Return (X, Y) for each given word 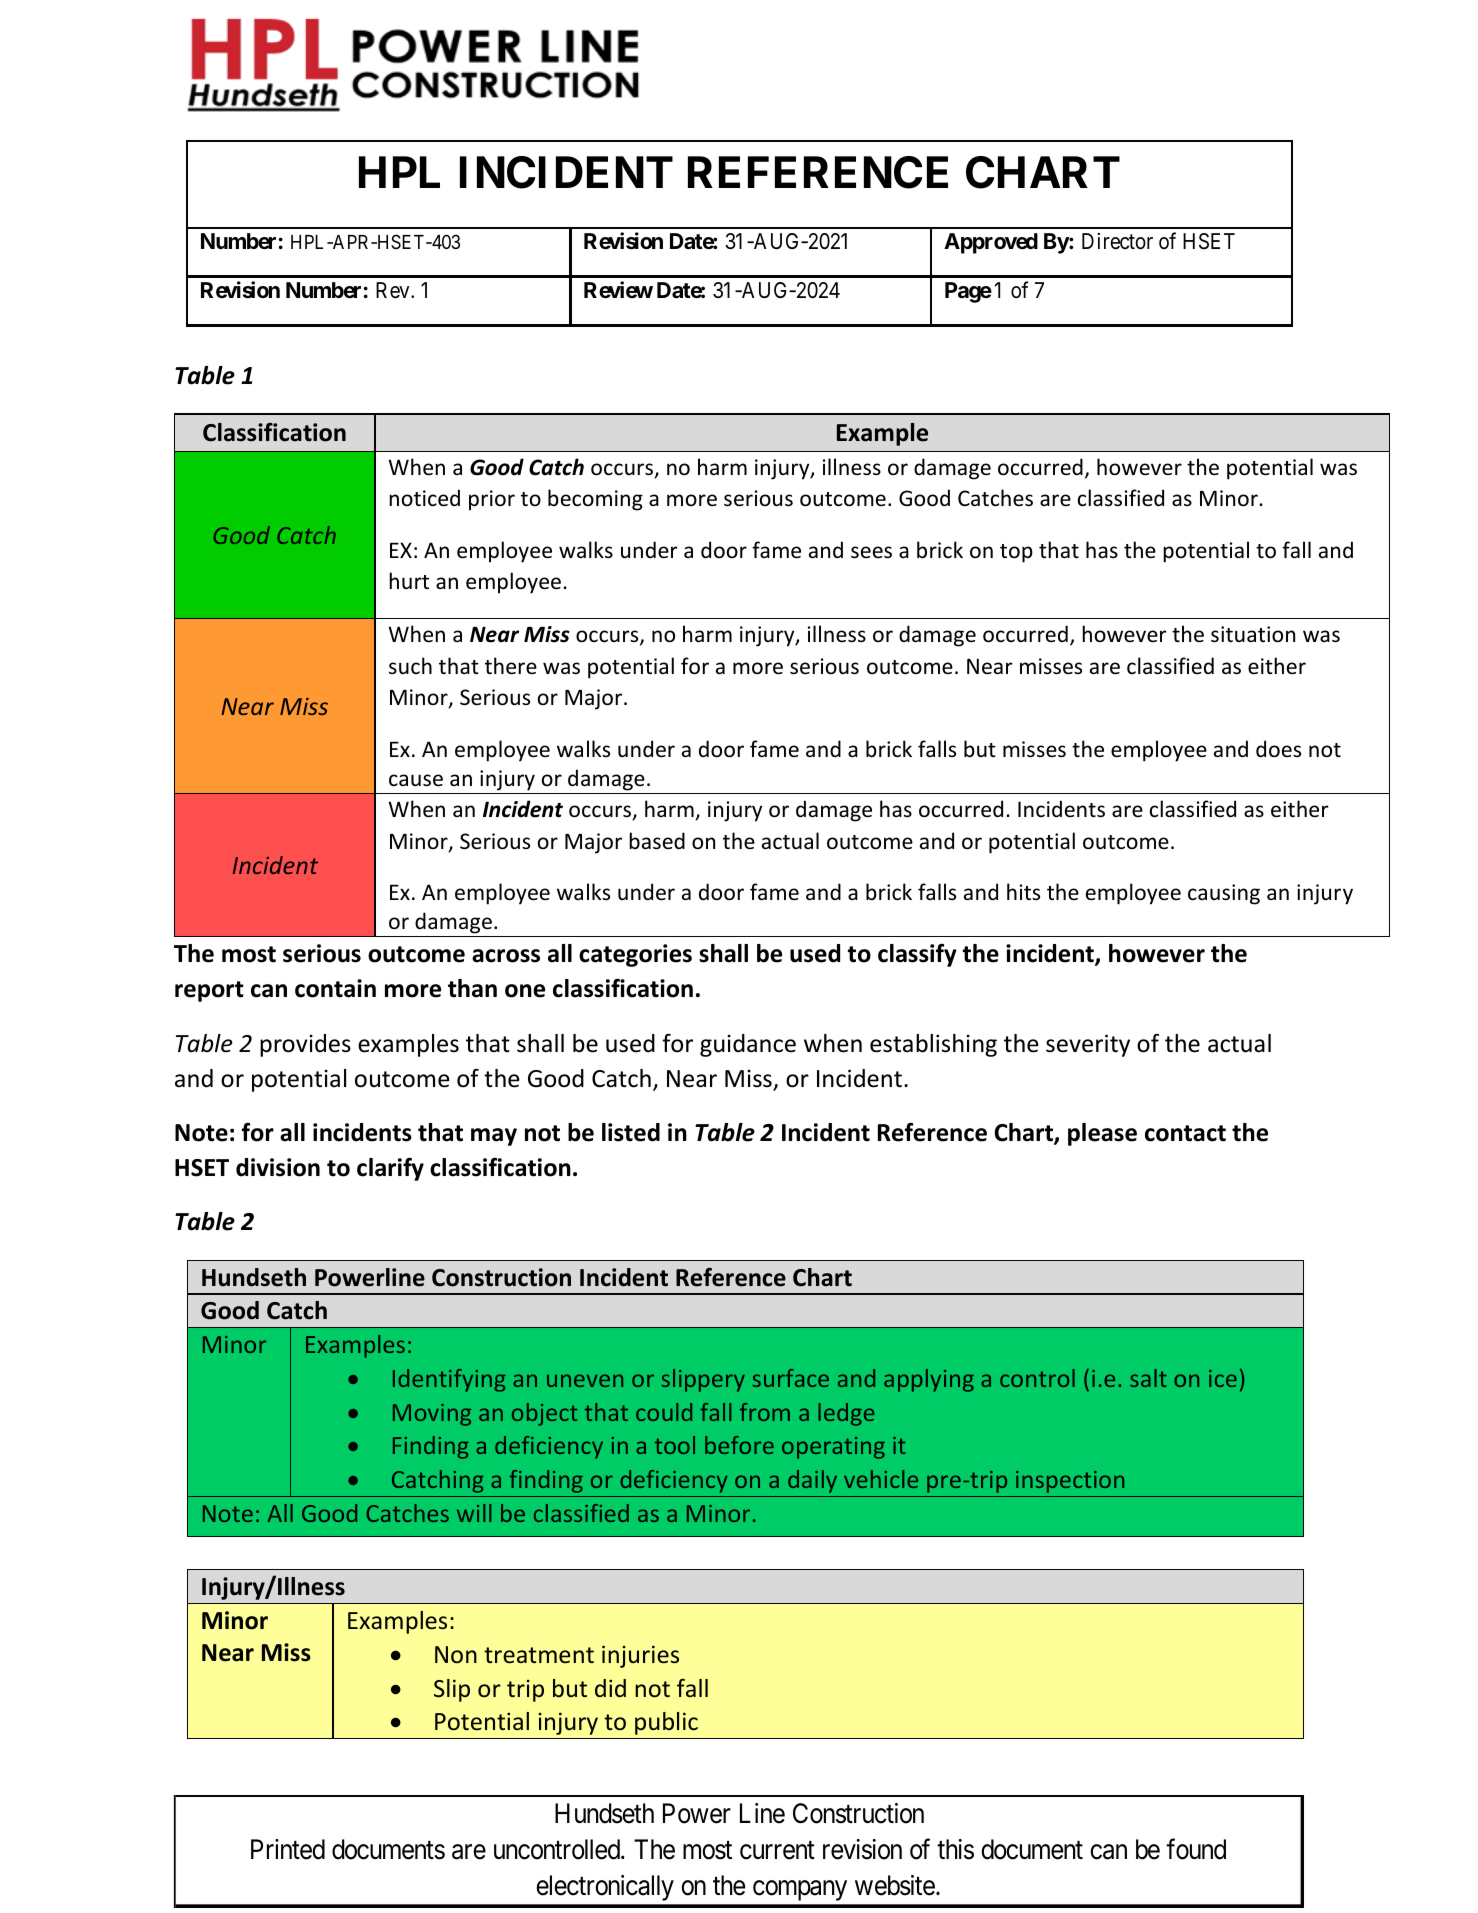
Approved (991, 243)
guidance (748, 1045)
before (739, 1445)
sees (871, 552)
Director (1117, 241)
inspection (1070, 1482)
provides (305, 1045)
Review (618, 290)
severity (1088, 1045)
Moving (432, 1415)
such (410, 665)
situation (1253, 634)
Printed (288, 1849)
